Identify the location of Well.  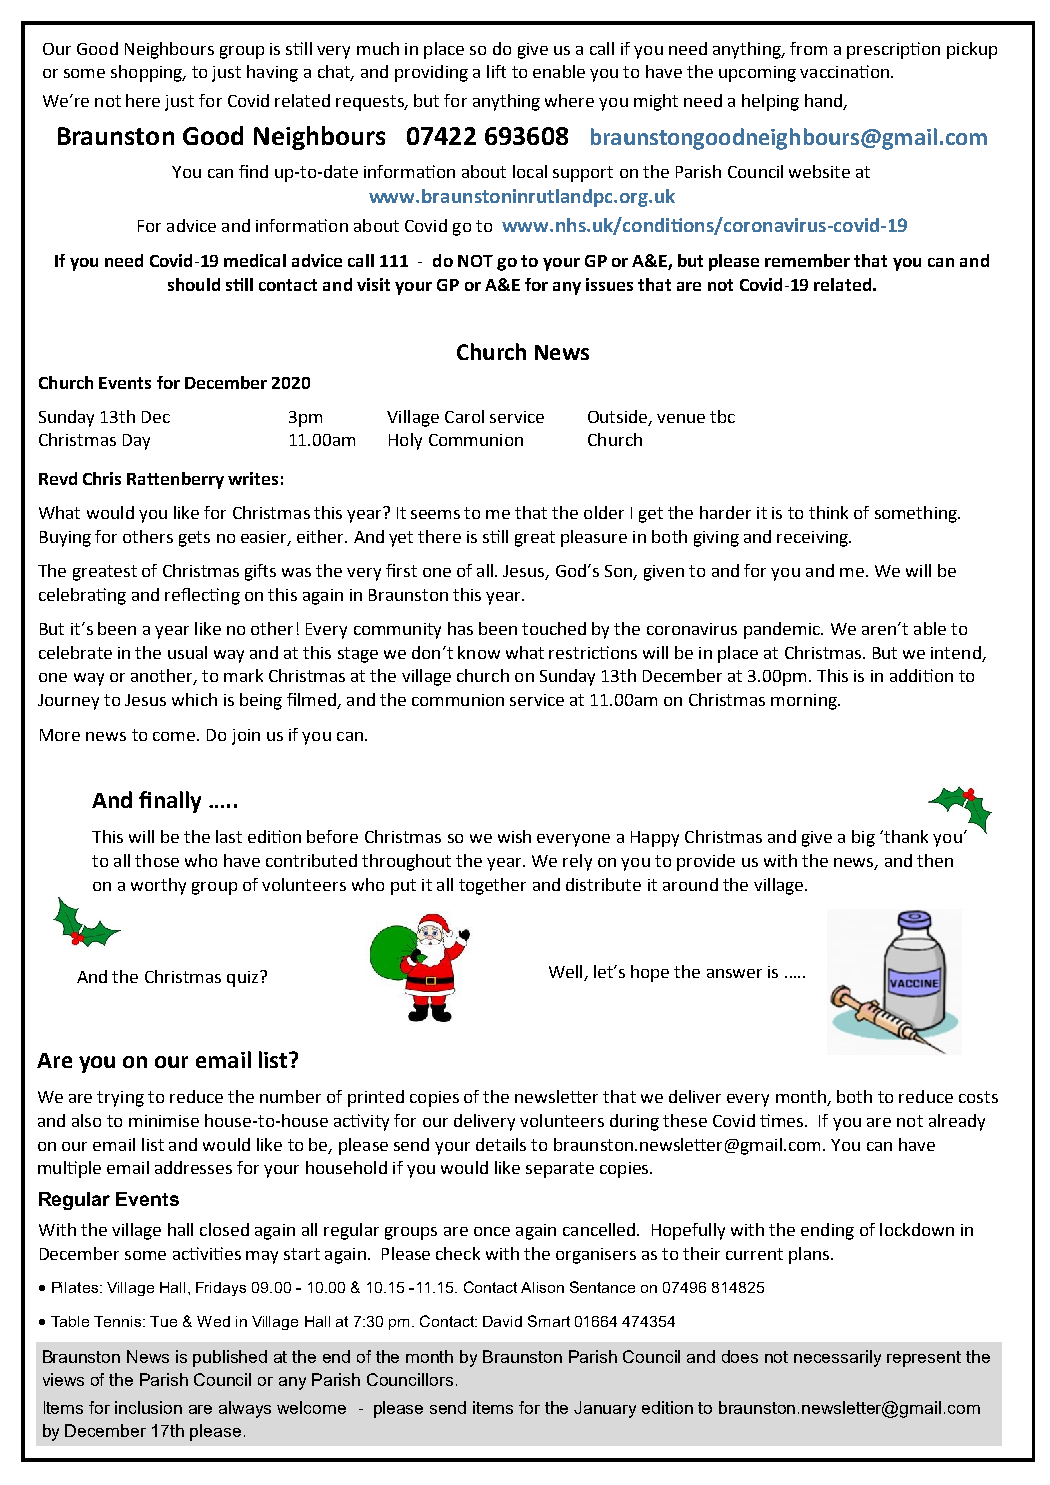
(567, 973).
